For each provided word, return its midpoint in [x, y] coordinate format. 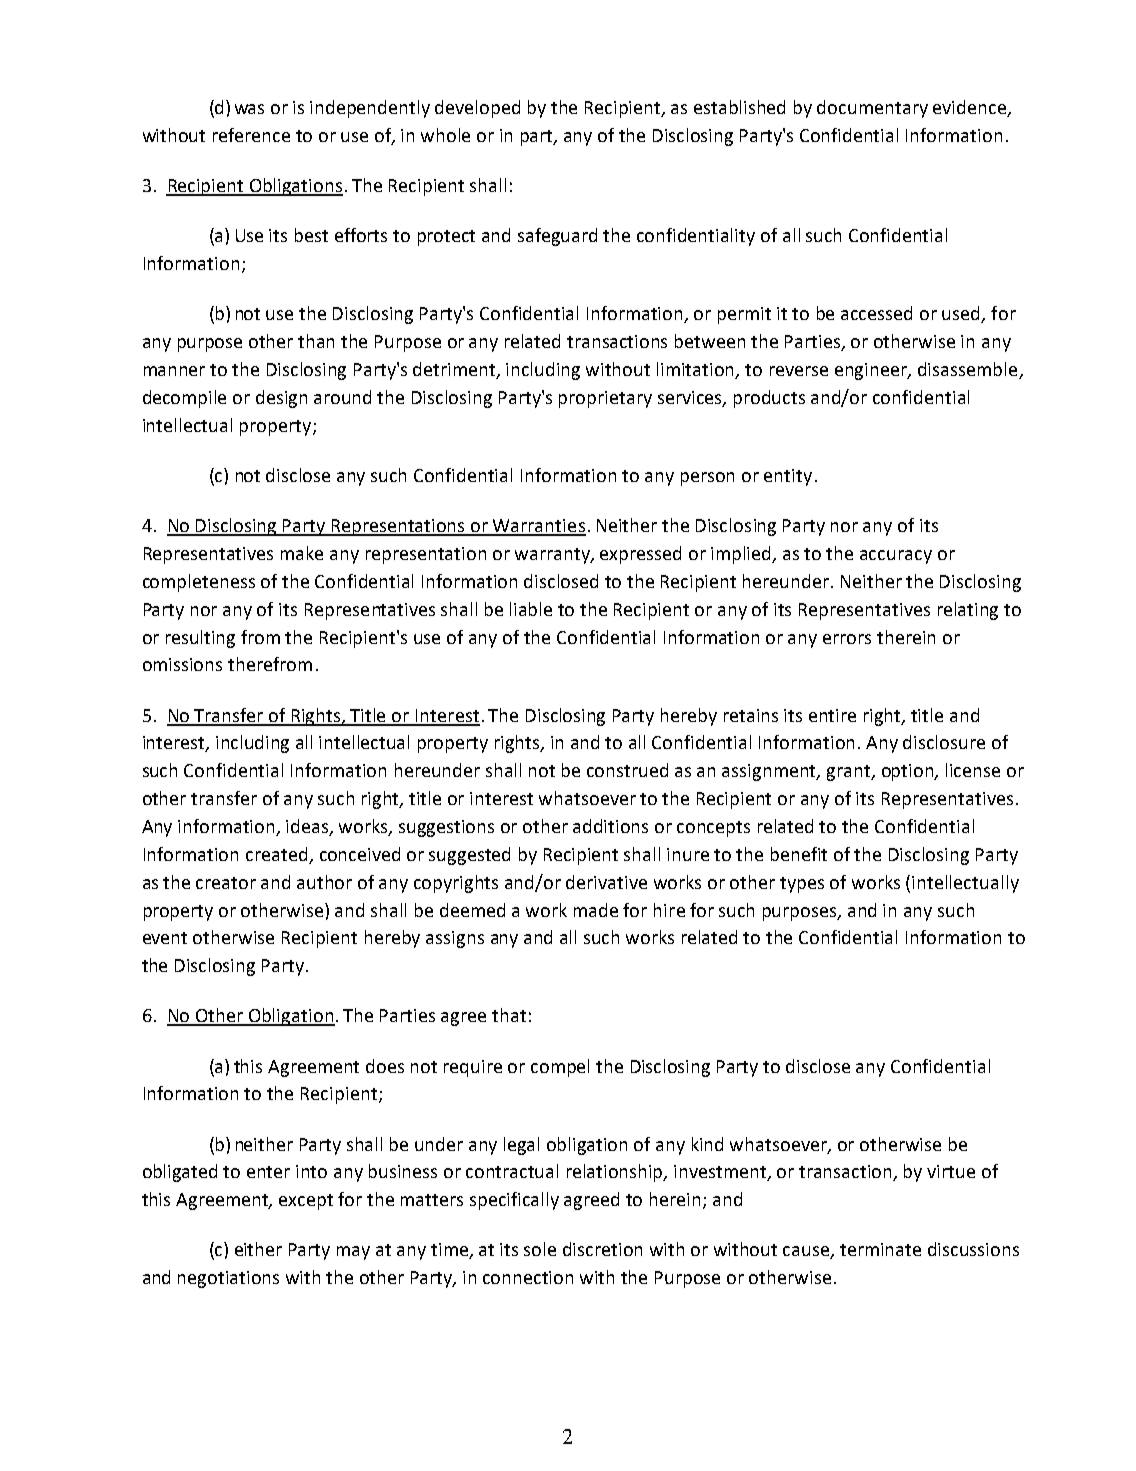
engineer [872, 371]
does [385, 1066]
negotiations [228, 1279]
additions [610, 826]
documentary [872, 109]
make [302, 553]
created [276, 854]
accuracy [896, 557]
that [509, 1015]
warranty [554, 556]
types [802, 885]
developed [477, 109]
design [281, 399]
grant [850, 773]
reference [251, 135]
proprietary [605, 399]
